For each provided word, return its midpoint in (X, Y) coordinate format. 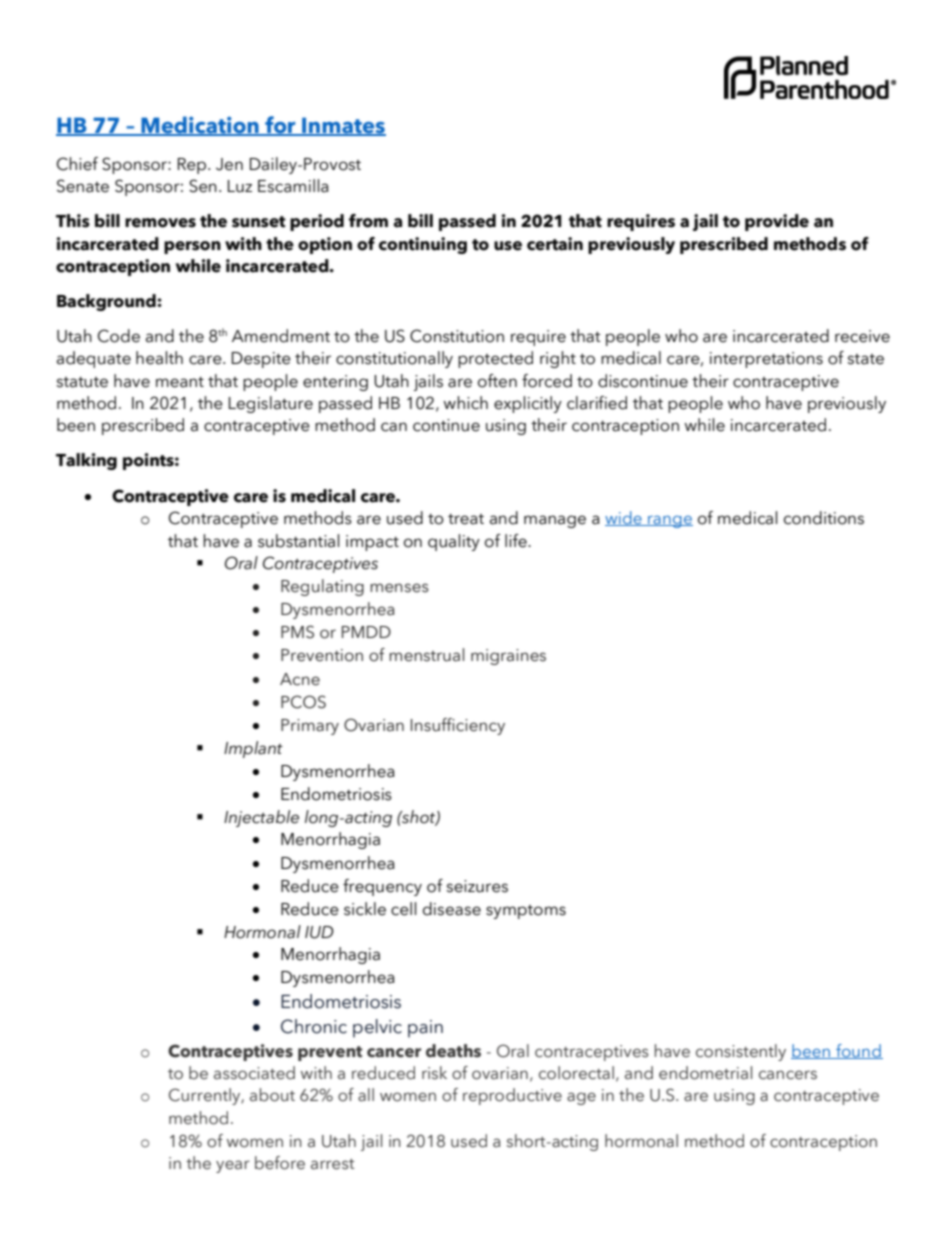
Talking (86, 461)
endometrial (705, 1073)
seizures (477, 886)
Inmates (343, 126)
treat (466, 519)
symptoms (526, 912)
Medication (200, 126)
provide (777, 222)
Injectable (261, 818)
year (233, 1166)
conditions (824, 518)
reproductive (512, 1096)
